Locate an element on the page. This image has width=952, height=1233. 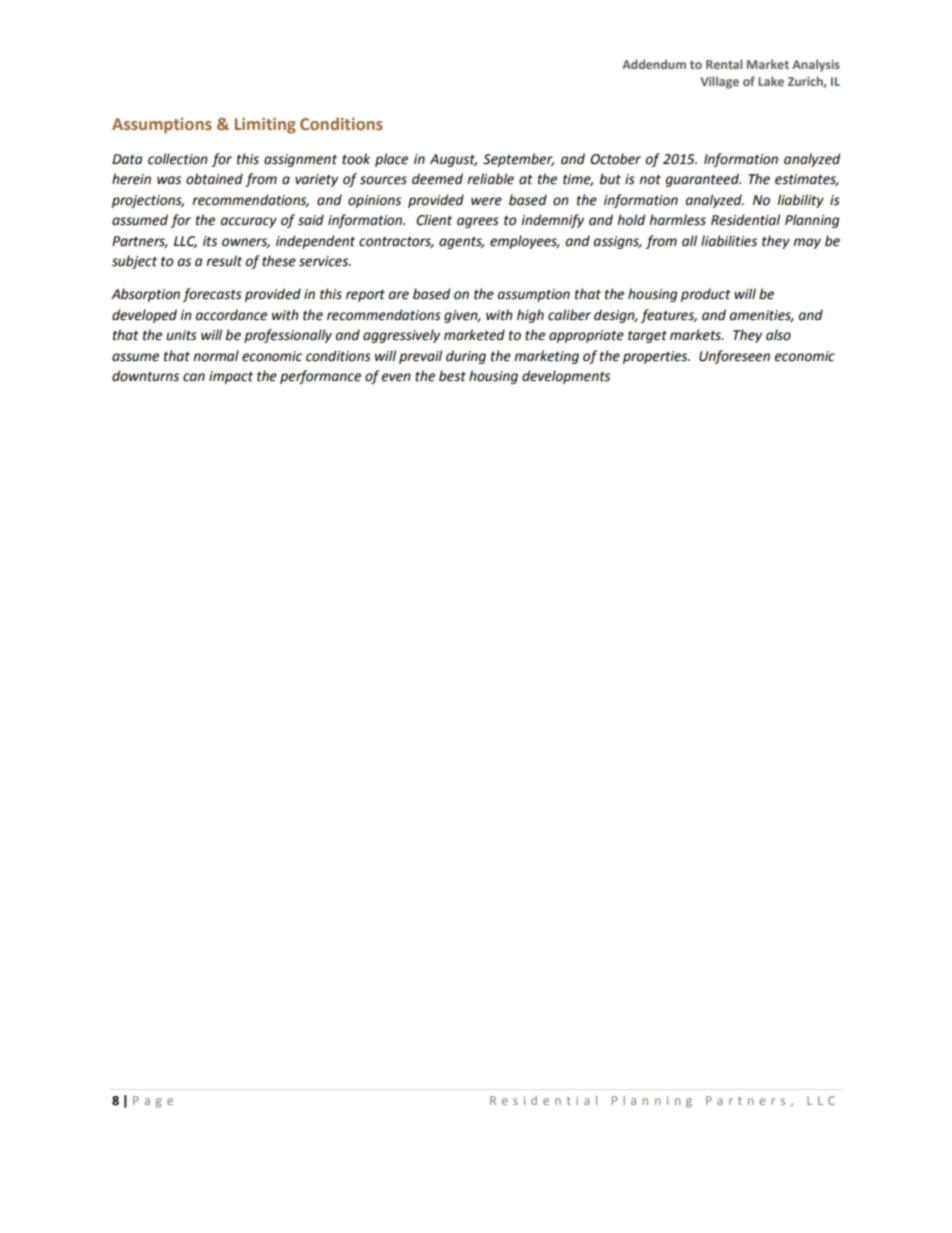
best is located at coordinates (452, 376).
